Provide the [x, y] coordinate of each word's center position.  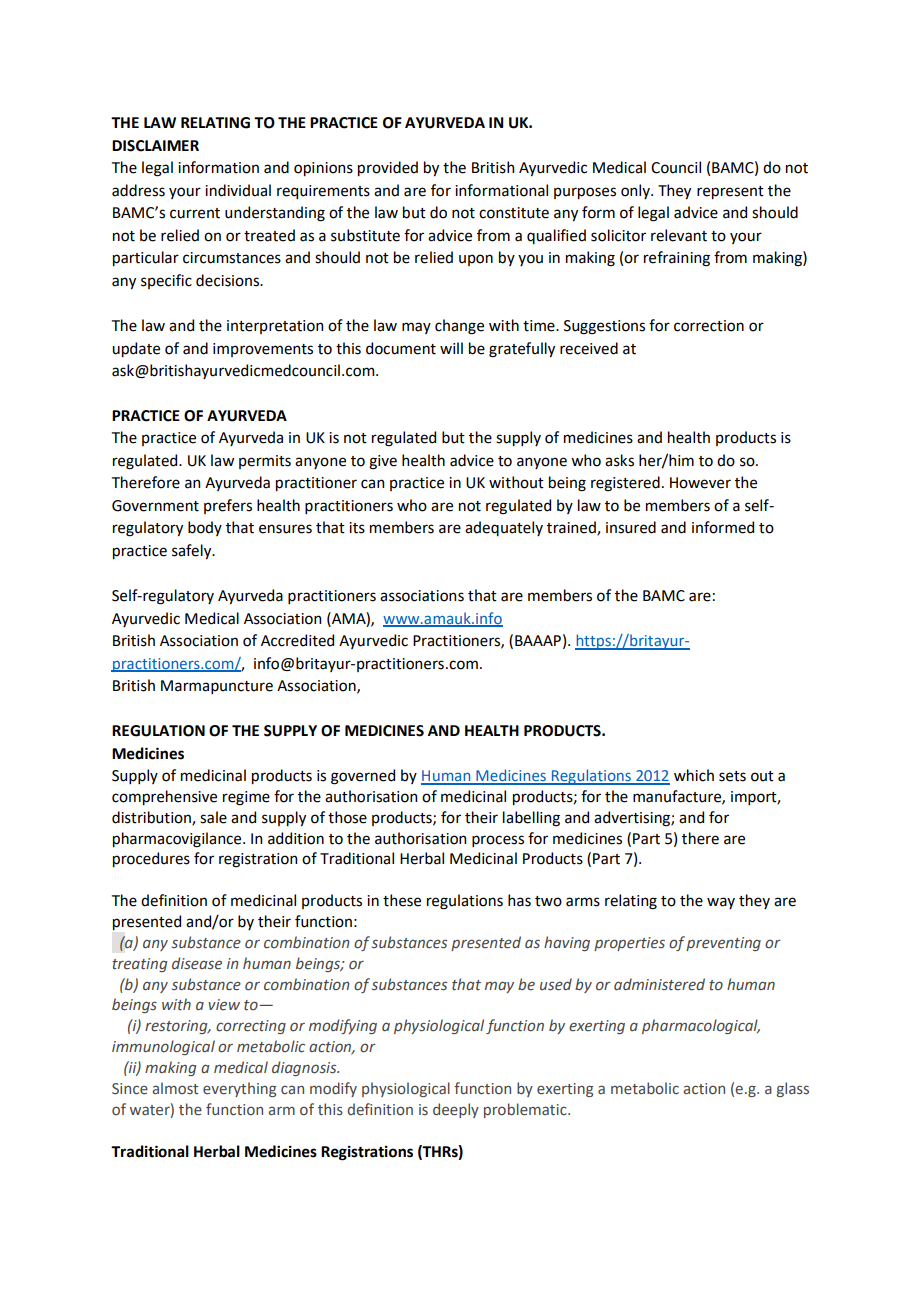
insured [631, 527]
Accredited [297, 640]
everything [239, 1089]
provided [388, 168]
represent [730, 192]
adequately [504, 528]
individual [238, 190]
